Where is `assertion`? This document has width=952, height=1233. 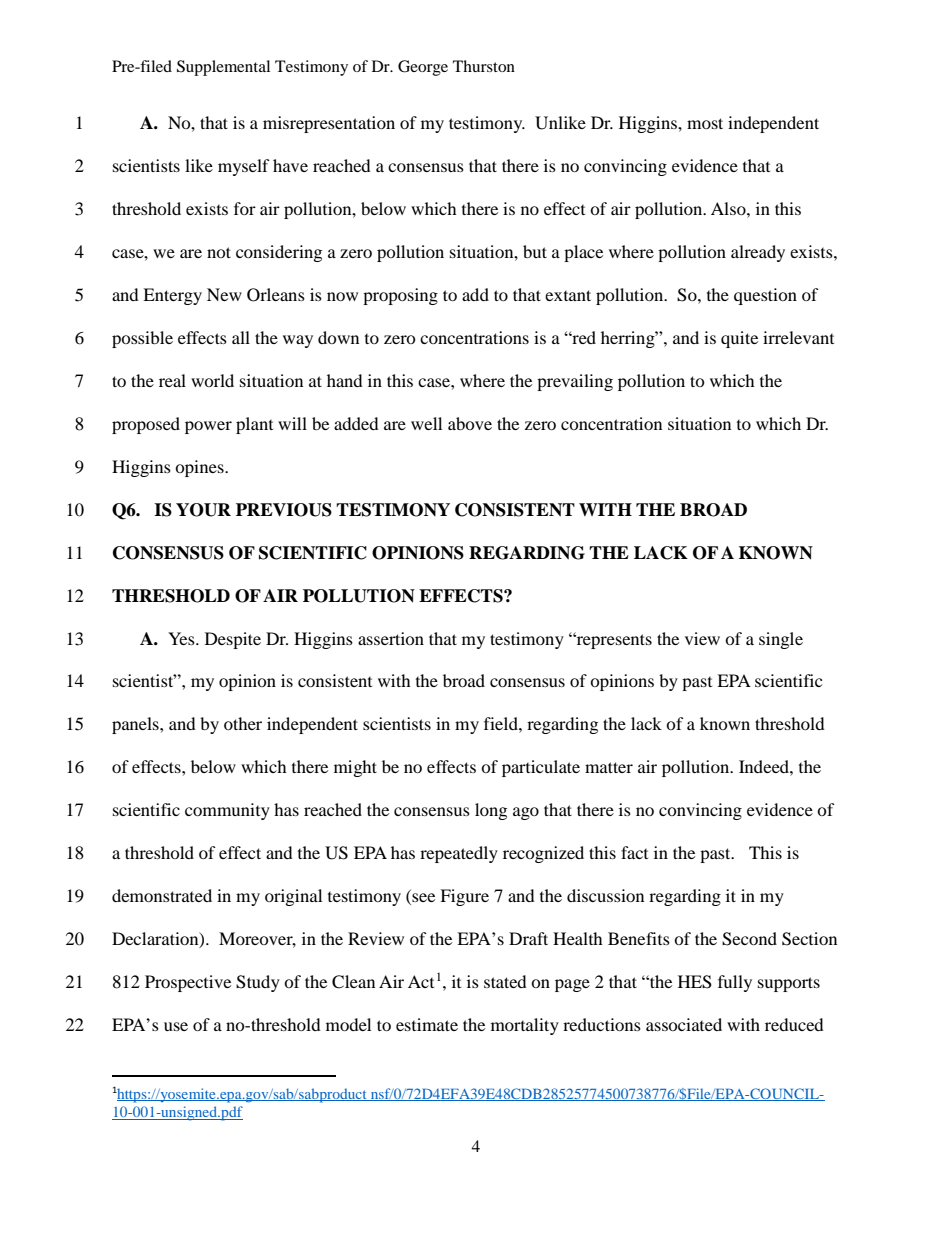
assertion is located at coordinates (391, 638).
